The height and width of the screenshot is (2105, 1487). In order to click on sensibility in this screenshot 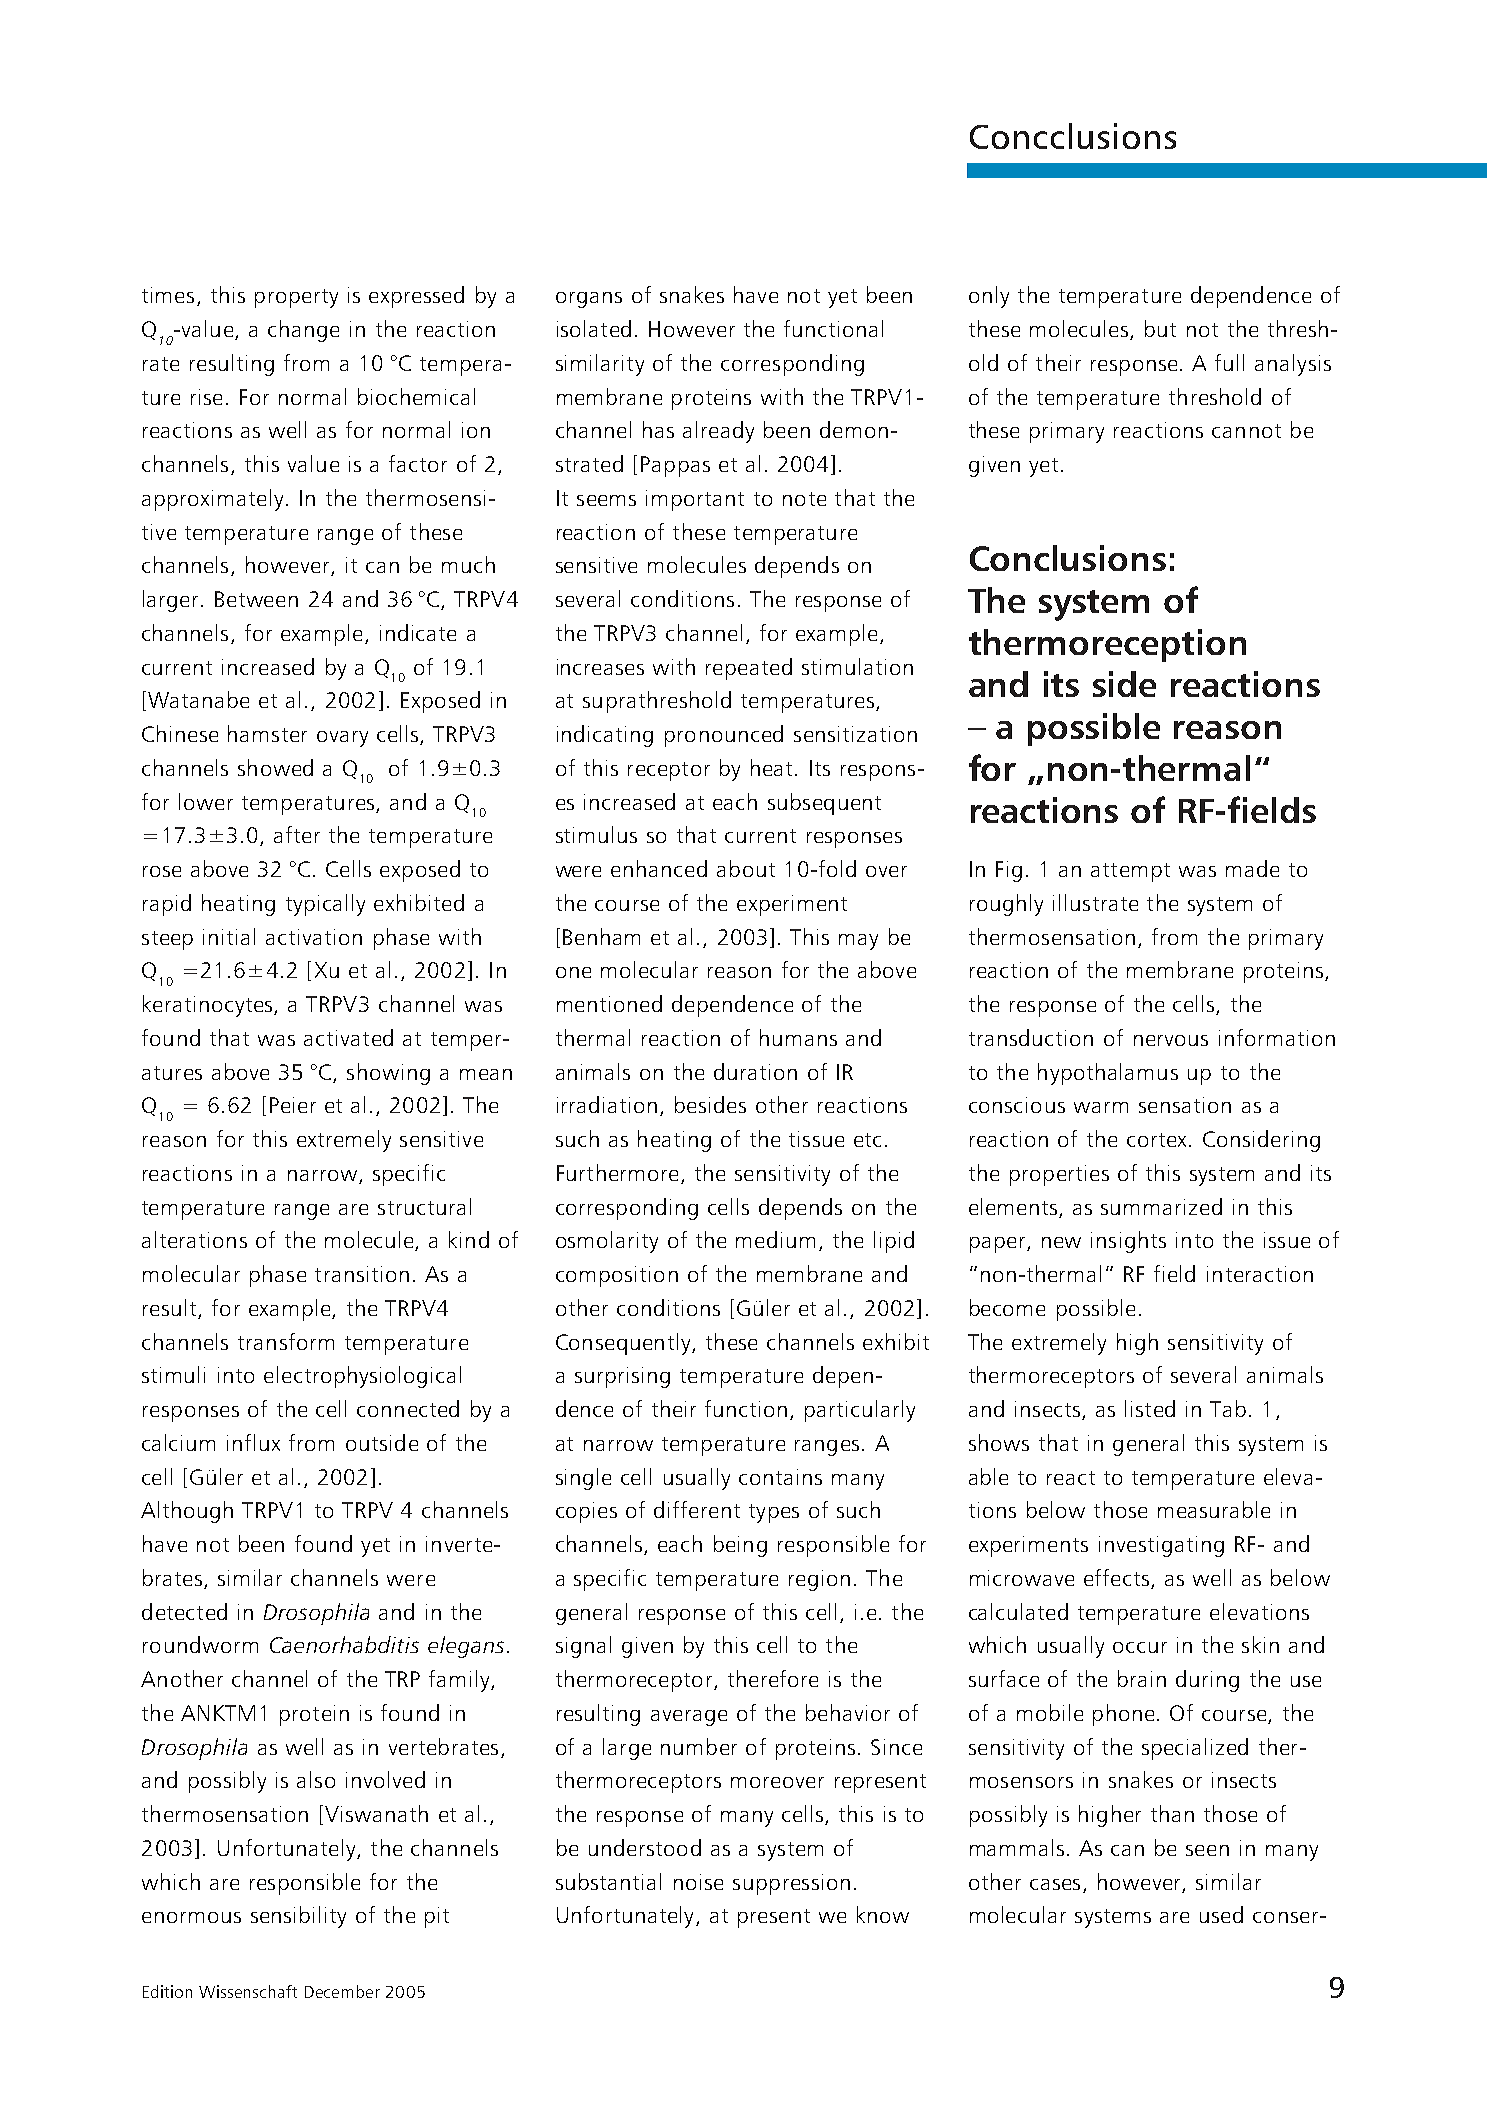, I will do `click(298, 1917)`.
